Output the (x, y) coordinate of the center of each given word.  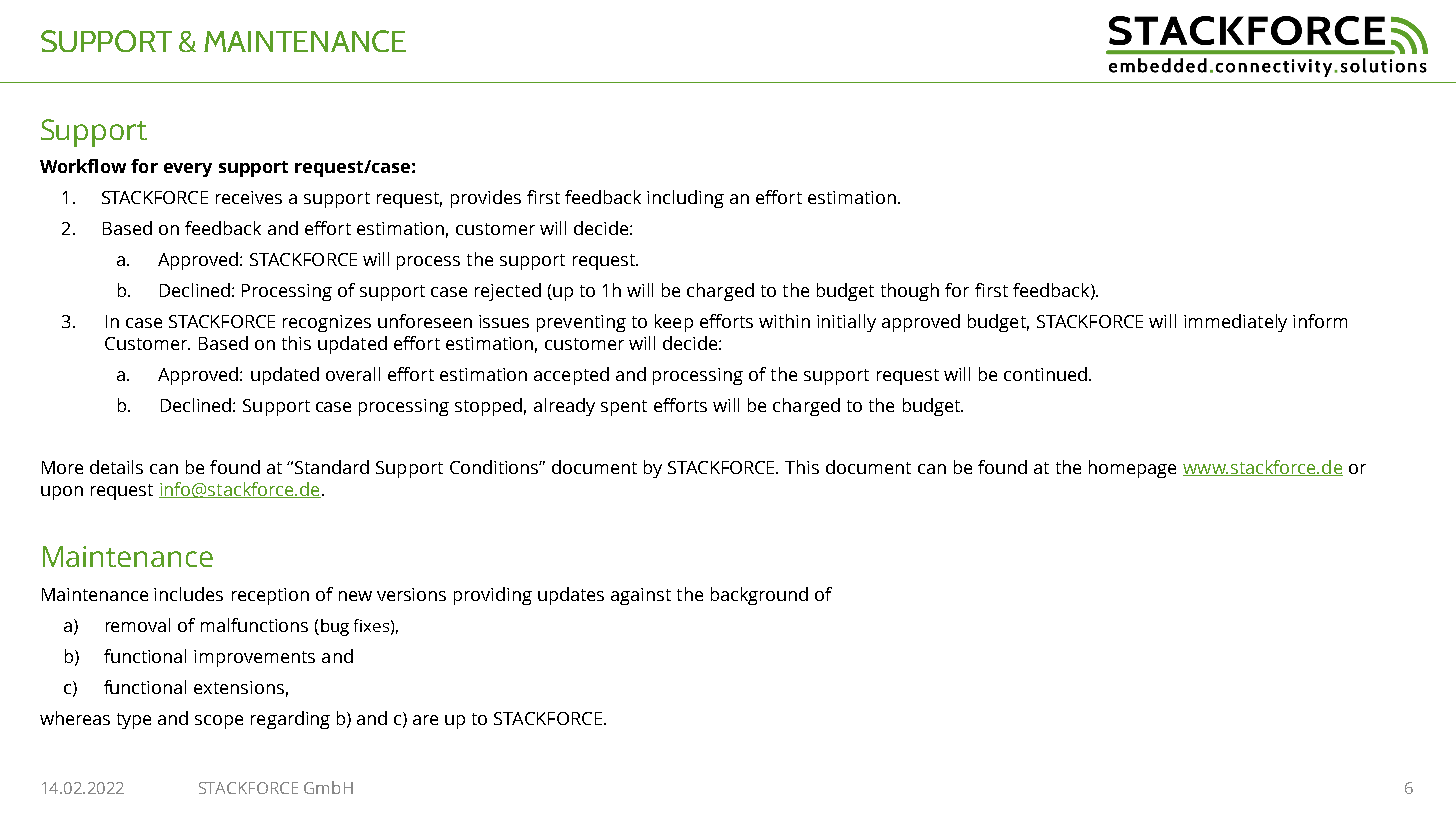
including (685, 199)
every (188, 170)
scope (219, 722)
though (910, 292)
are (425, 720)
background (759, 596)
